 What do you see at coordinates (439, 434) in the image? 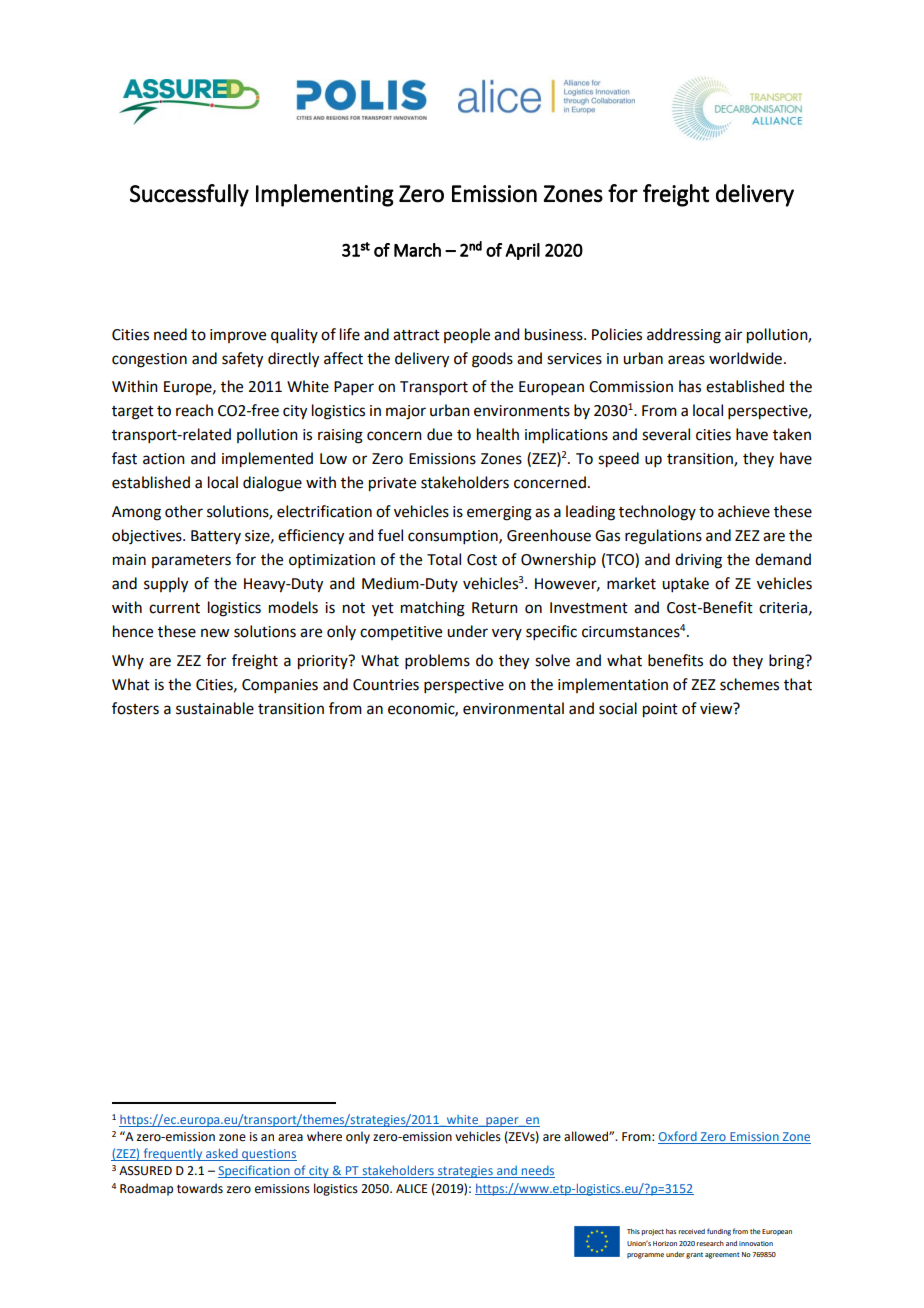
I see `due` at bounding box center [439, 434].
